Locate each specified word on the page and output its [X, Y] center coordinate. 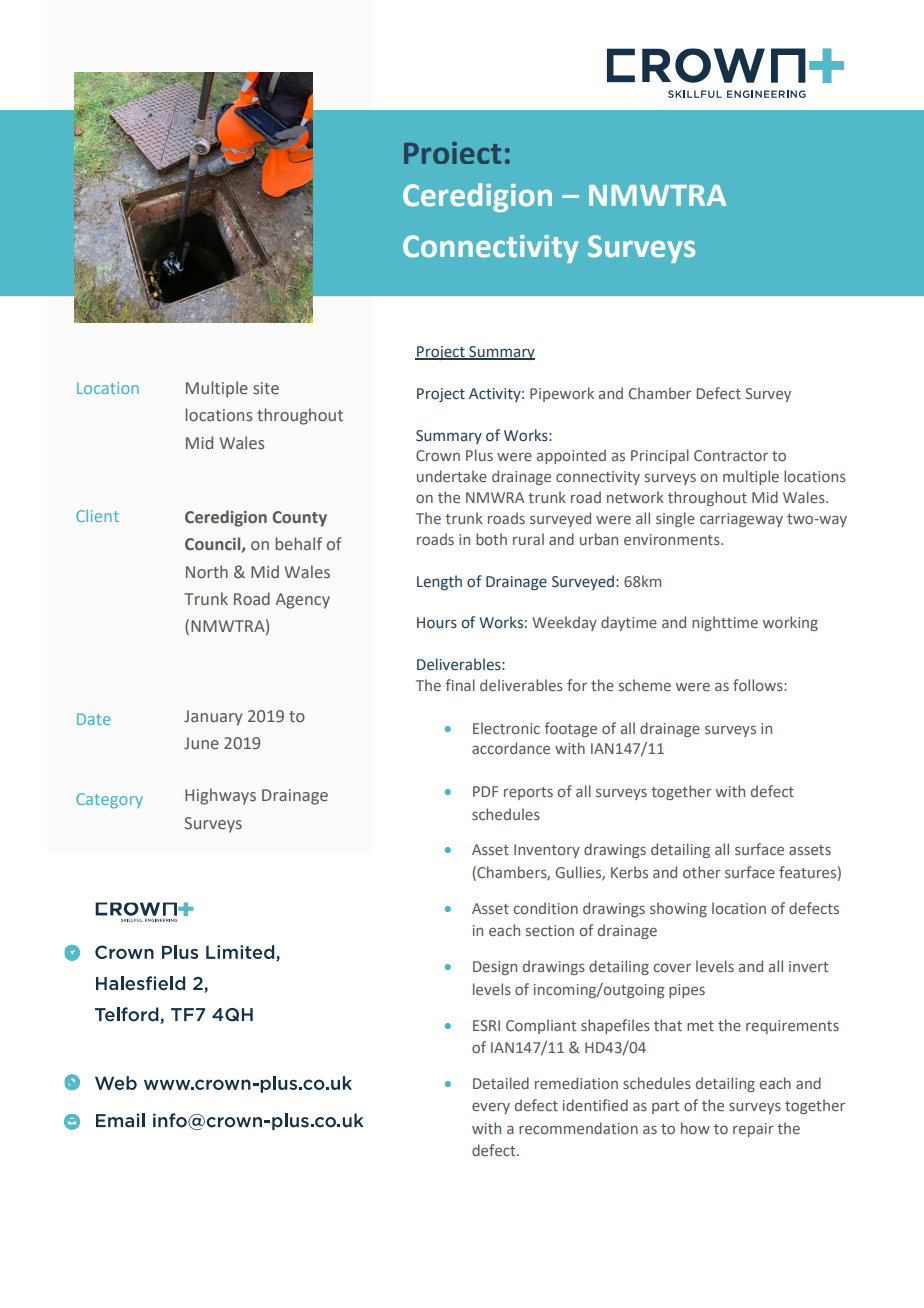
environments [673, 539]
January [213, 718]
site [266, 388]
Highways [220, 796]
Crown [438, 455]
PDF [485, 791]
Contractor [731, 455]
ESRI [486, 1025]
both [491, 539]
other [702, 872]
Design [495, 968]
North [207, 572]
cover [672, 967]
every [491, 1108]
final [460, 685]
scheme [645, 685]
